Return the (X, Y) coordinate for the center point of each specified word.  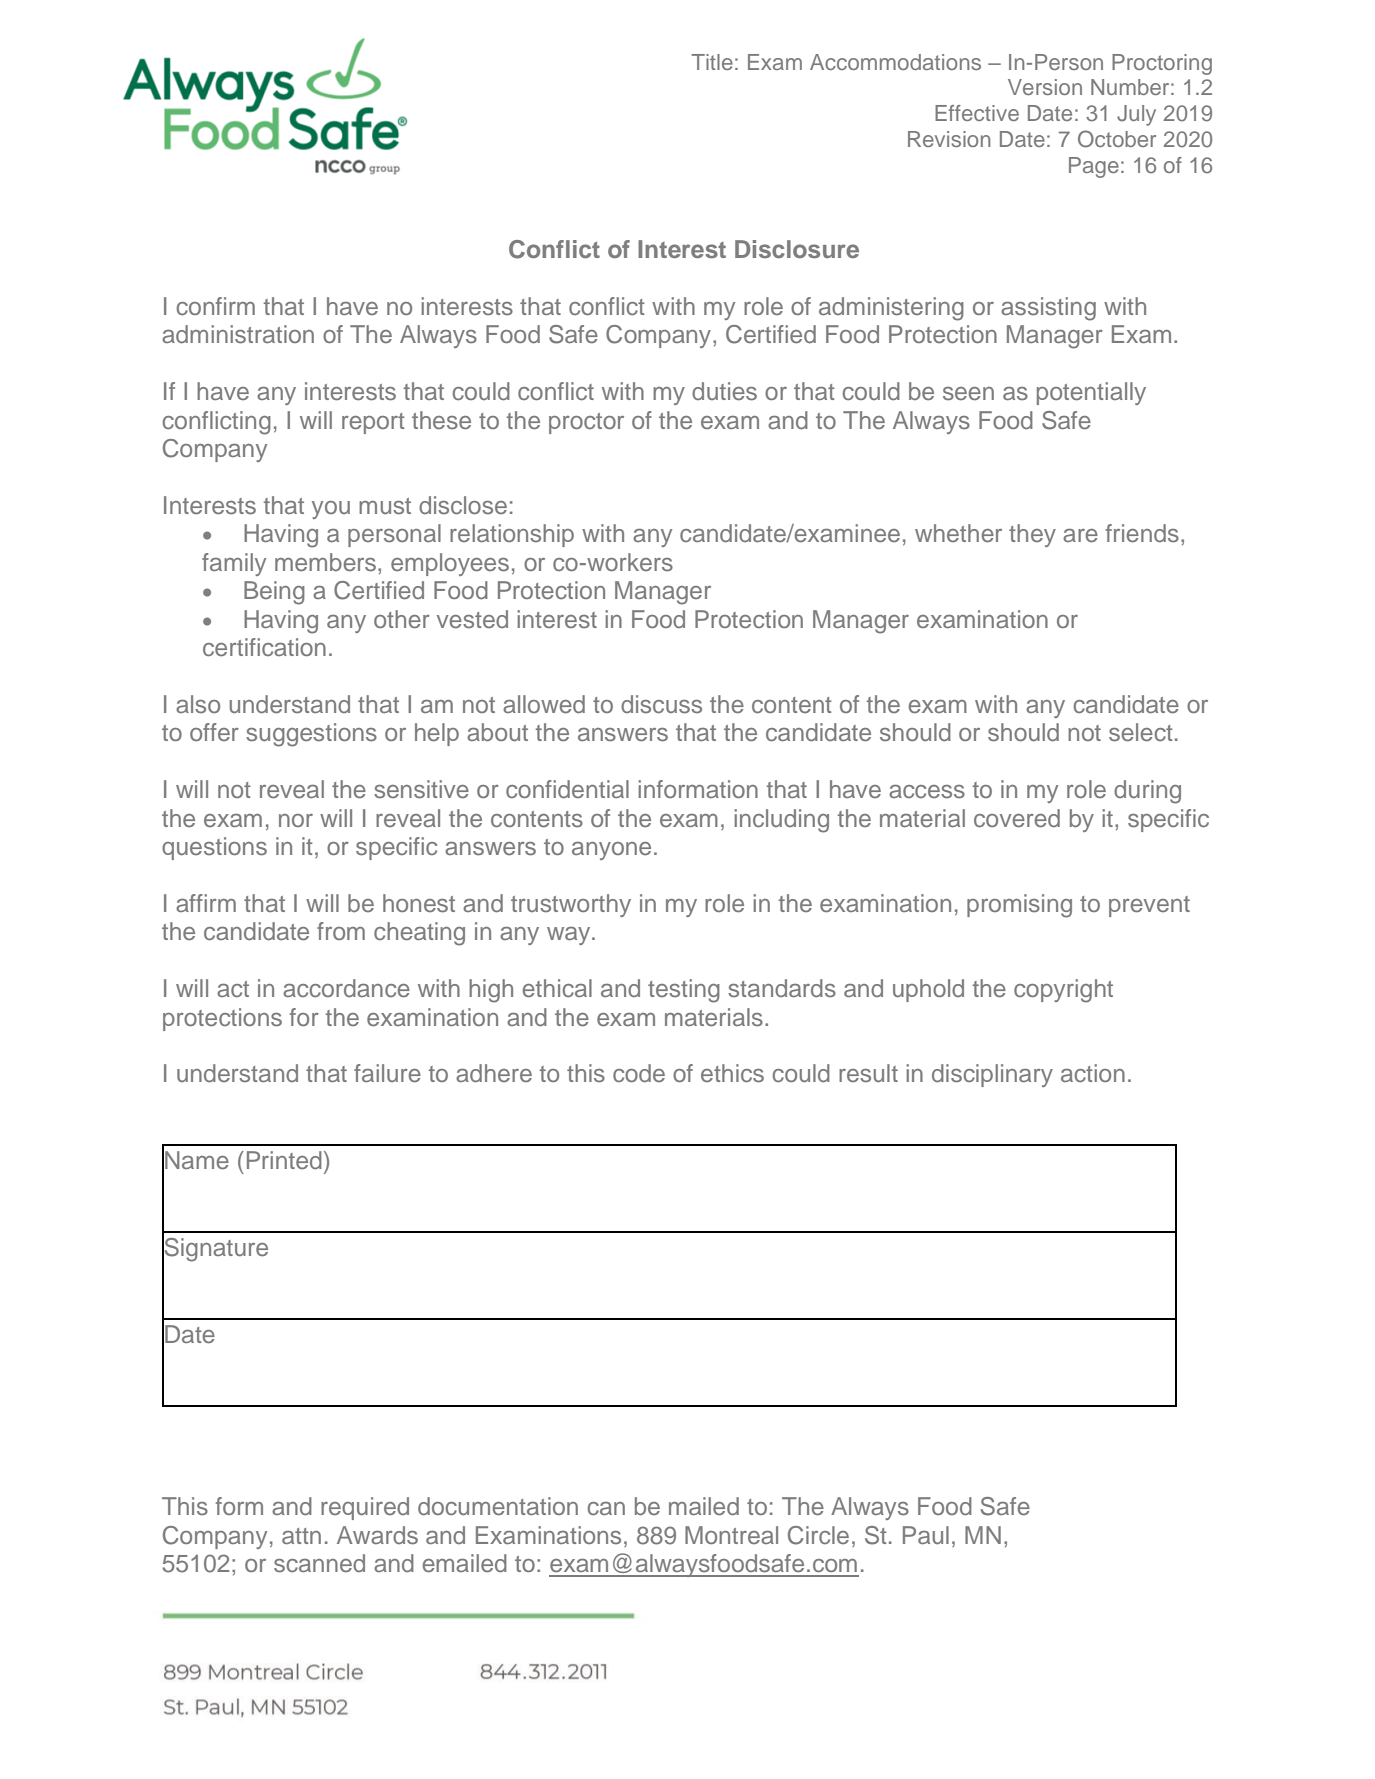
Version (1045, 87)
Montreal (731, 1535)
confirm (216, 306)
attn (301, 1536)
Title (712, 62)
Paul (926, 1535)
